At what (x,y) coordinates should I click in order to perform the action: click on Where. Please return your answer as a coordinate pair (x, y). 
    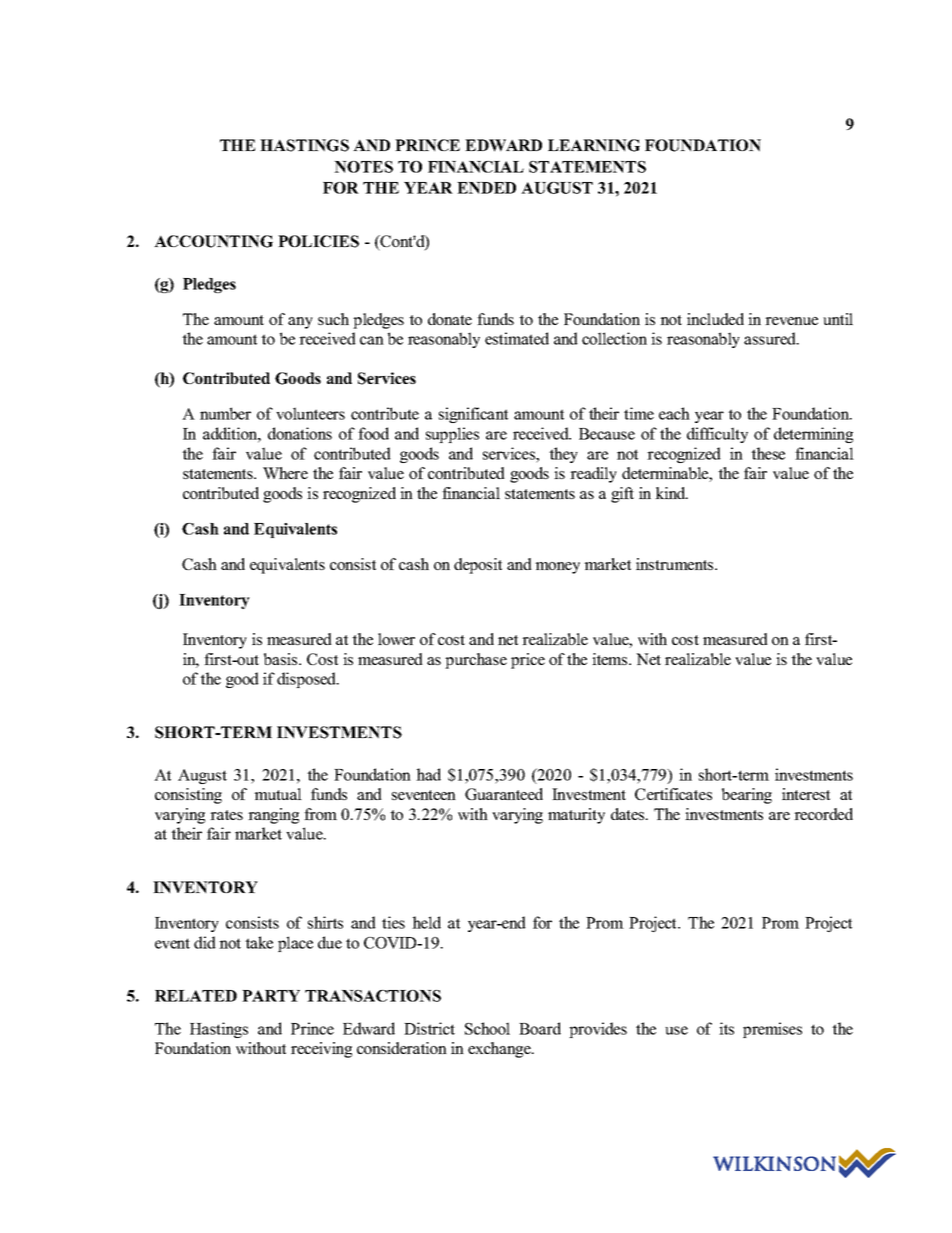
    Looking at the image, I should click on (285, 473).
